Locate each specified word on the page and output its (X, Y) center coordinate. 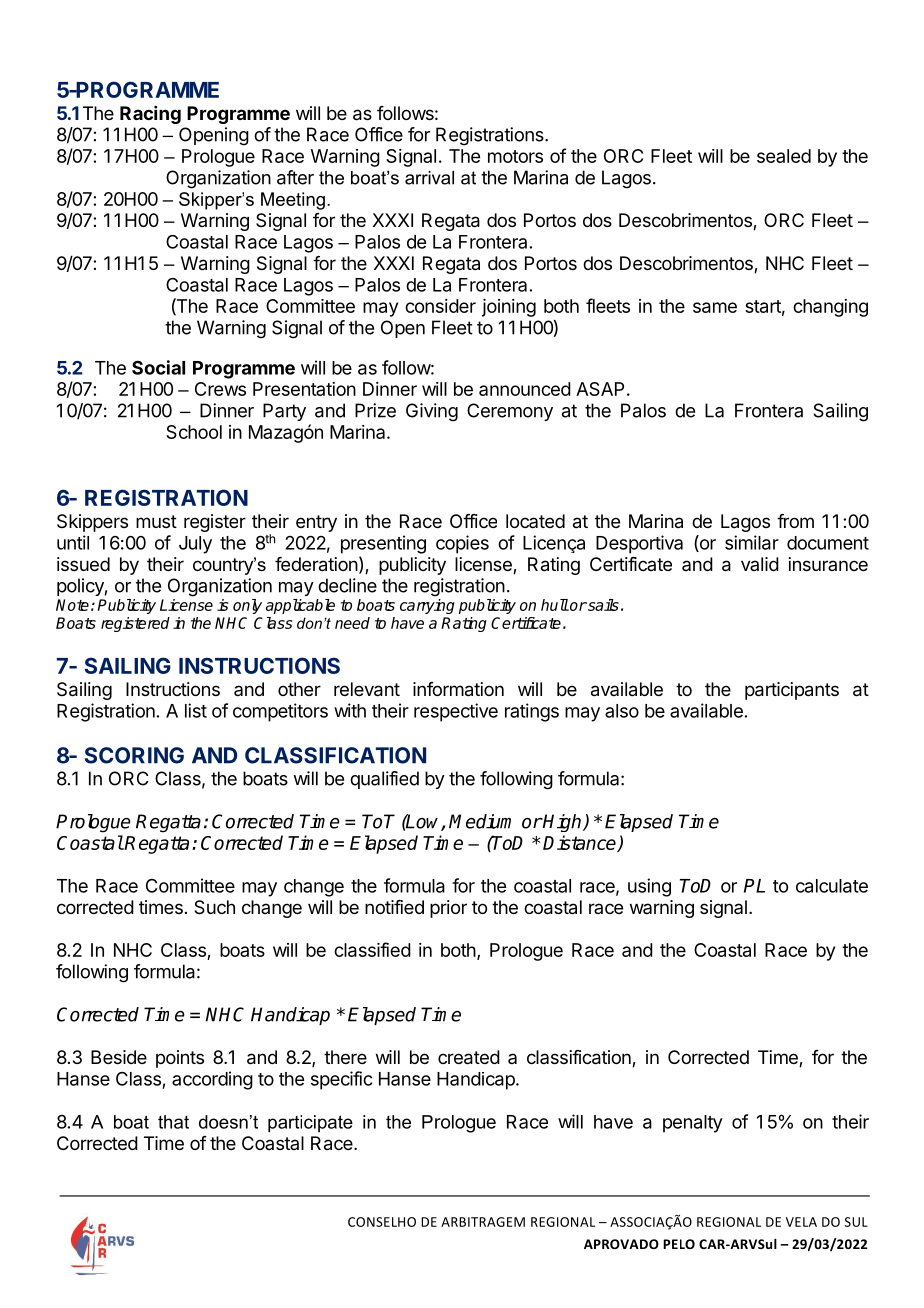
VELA (801, 1222)
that (173, 1122)
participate (310, 1124)
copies (462, 544)
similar (752, 542)
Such (214, 907)
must (156, 521)
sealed (784, 156)
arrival (429, 178)
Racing (150, 115)
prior (448, 909)
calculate (832, 886)
